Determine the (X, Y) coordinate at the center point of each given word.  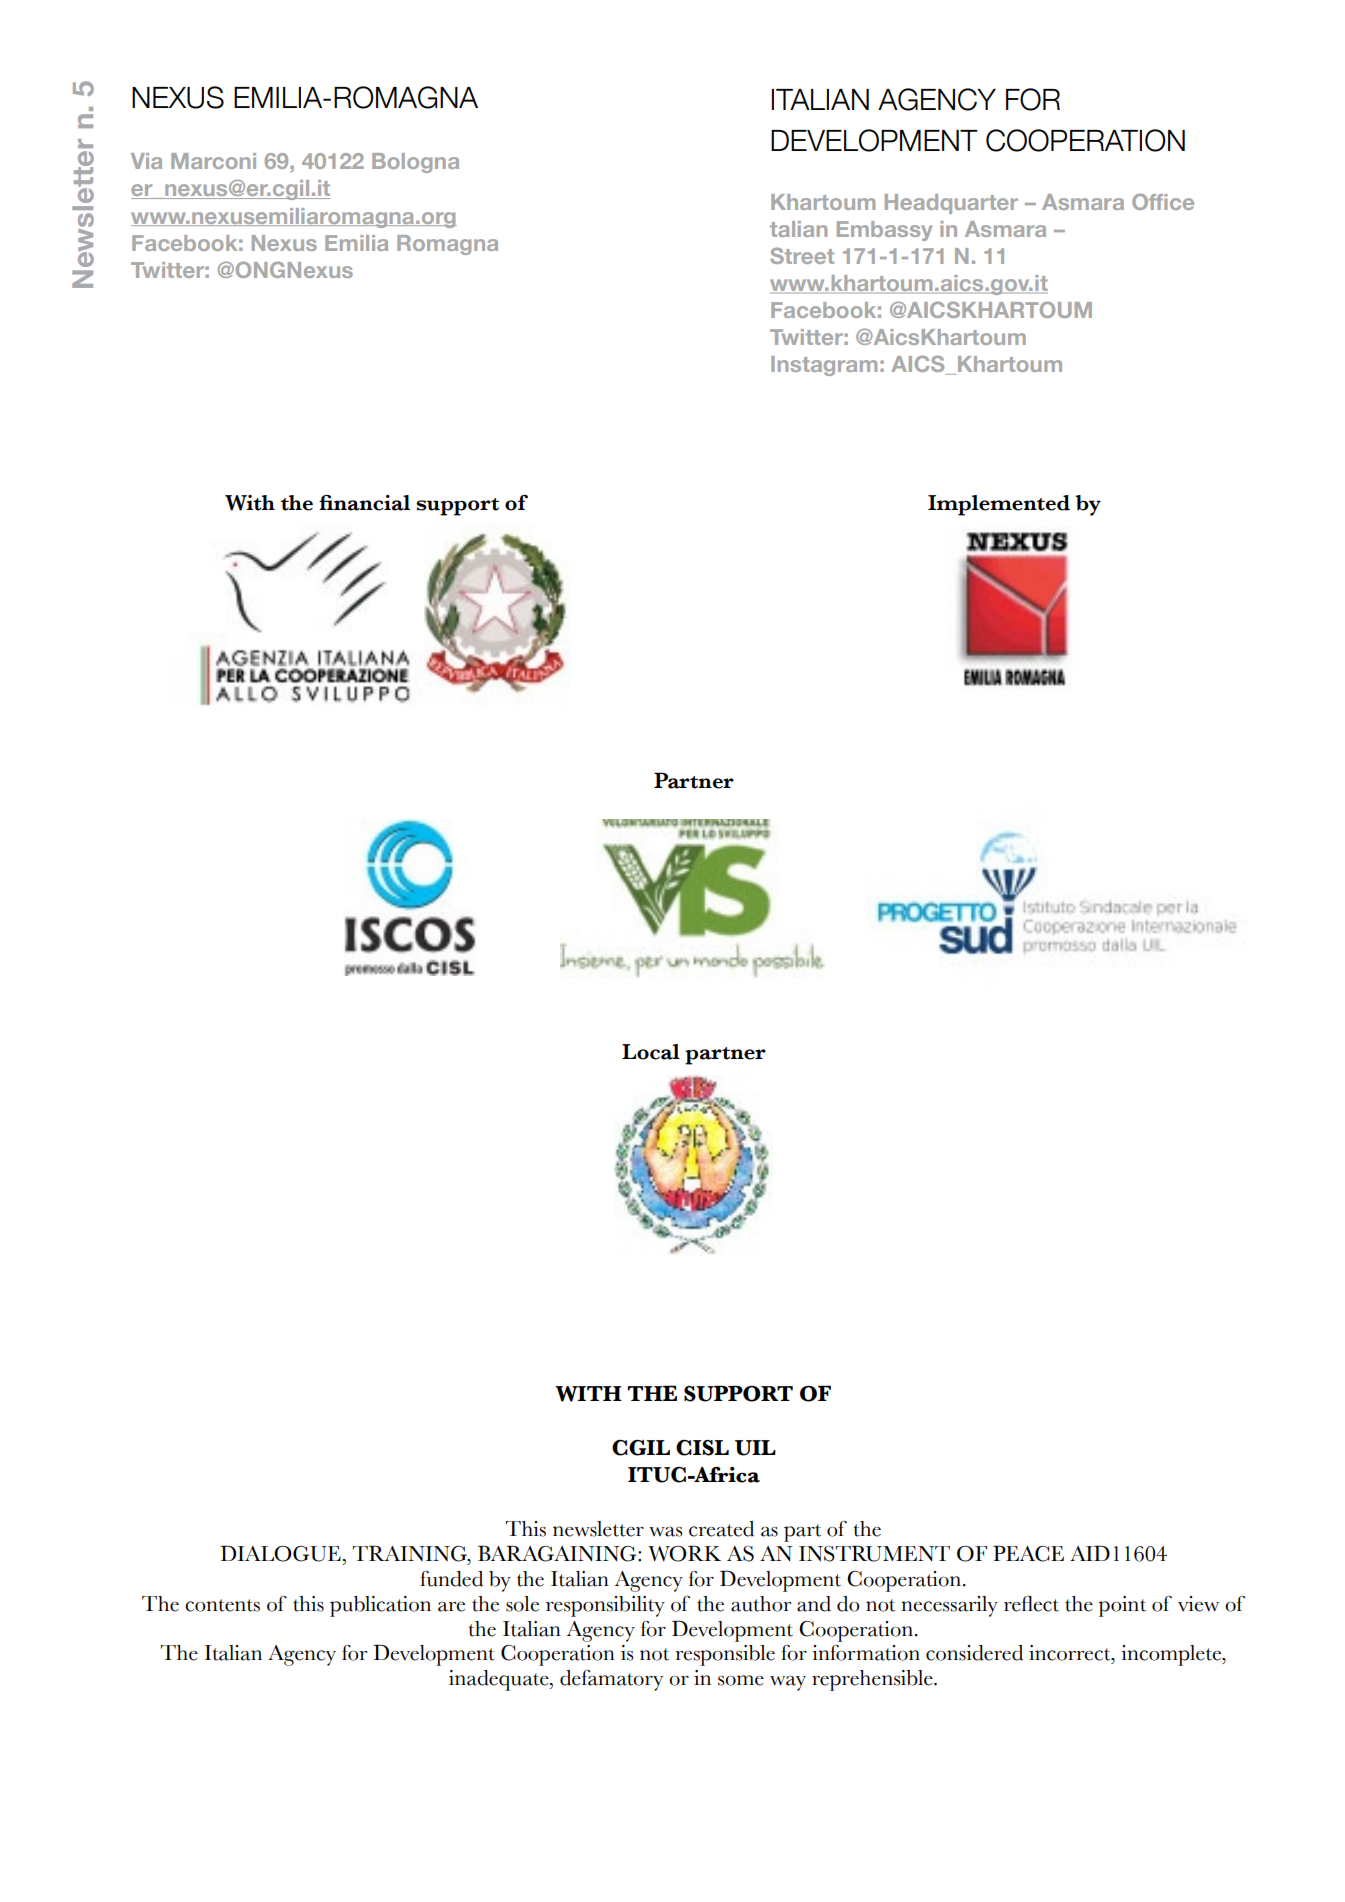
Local (651, 1052)
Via (146, 161)
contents (222, 1605)
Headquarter (951, 204)
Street (802, 255)
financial (364, 503)
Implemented (999, 505)
